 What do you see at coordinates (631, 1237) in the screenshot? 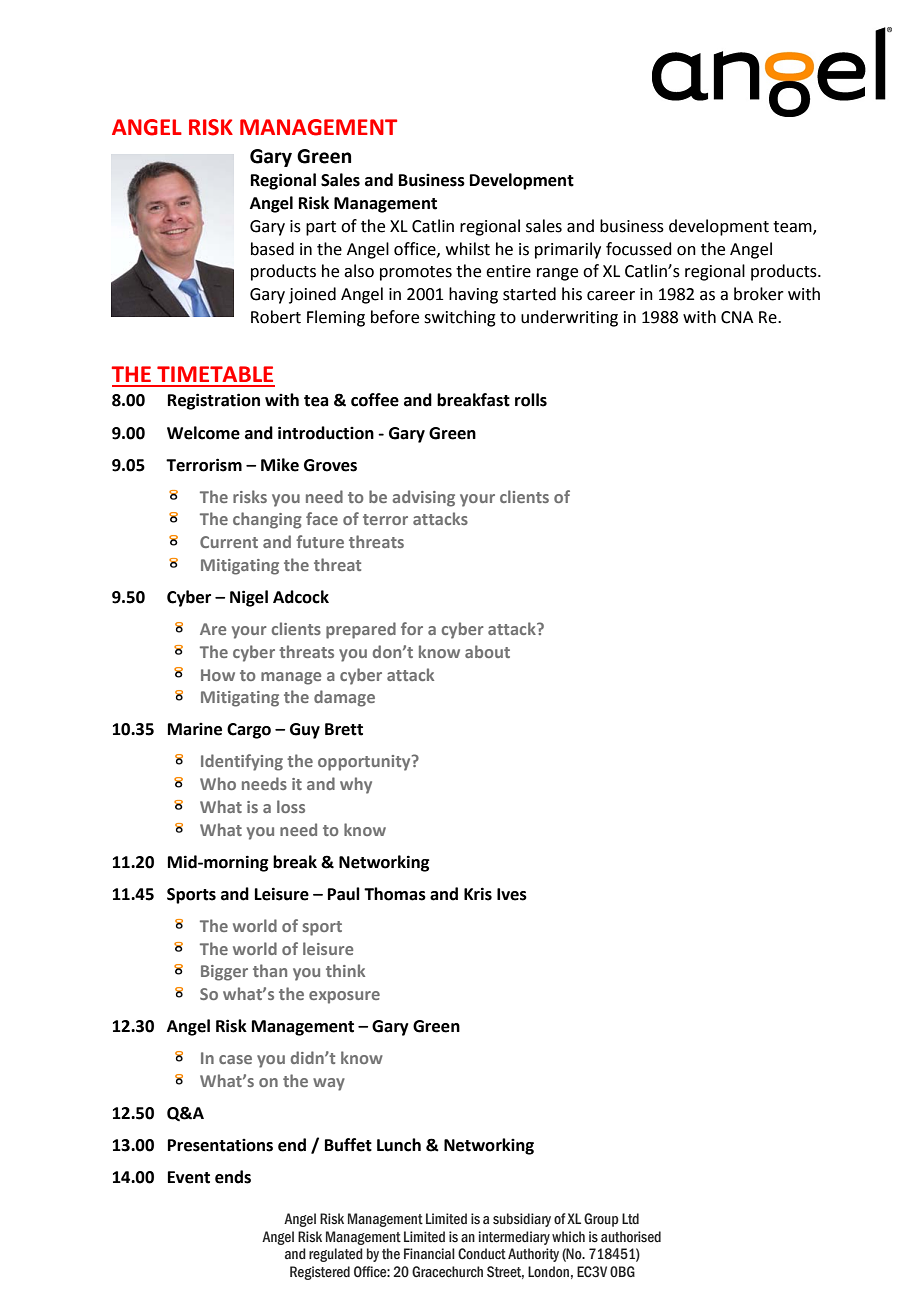
I see `authorised` at bounding box center [631, 1237].
